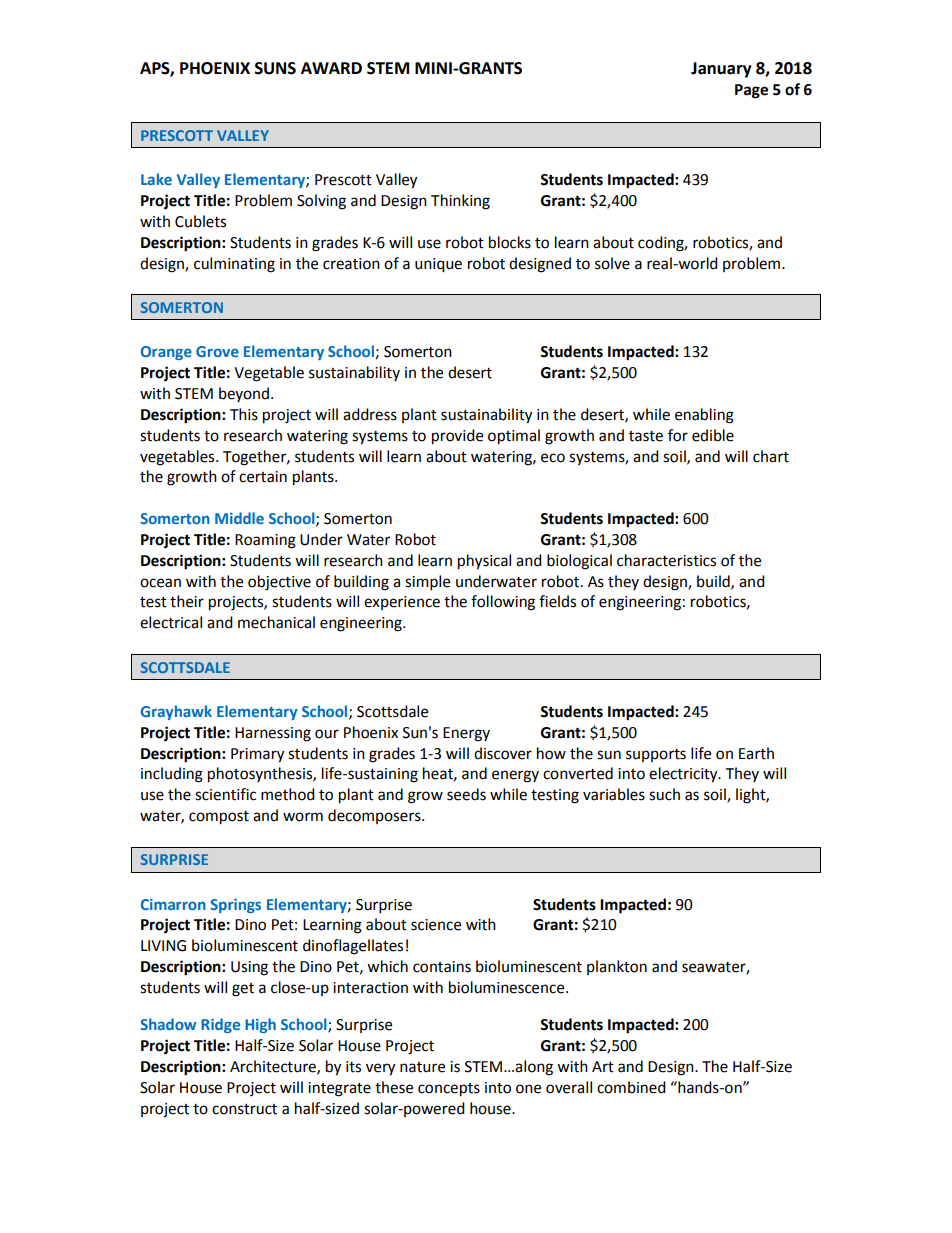 This screenshot has width=952, height=1233. What do you see at coordinates (187, 601) in the screenshot?
I see `their` at bounding box center [187, 601].
